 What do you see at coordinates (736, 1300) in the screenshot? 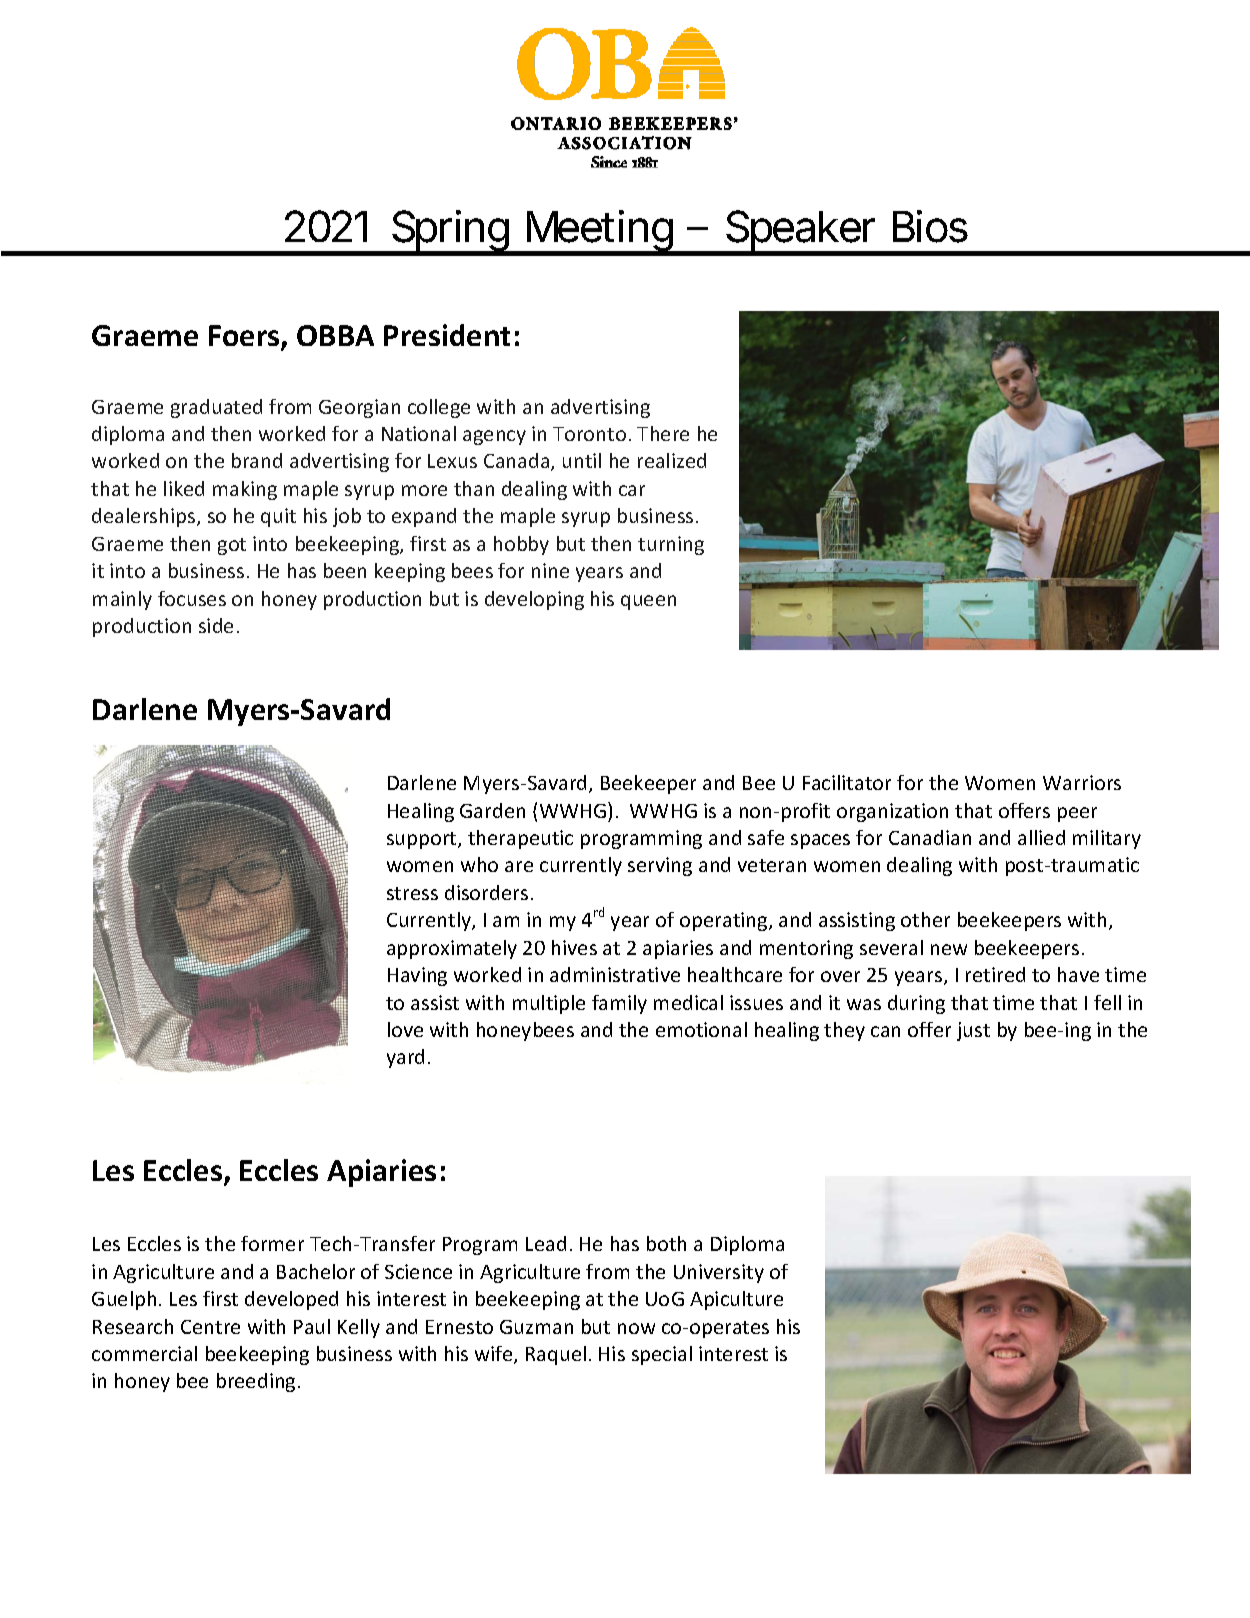
I see `Apiculture` at bounding box center [736, 1300].
